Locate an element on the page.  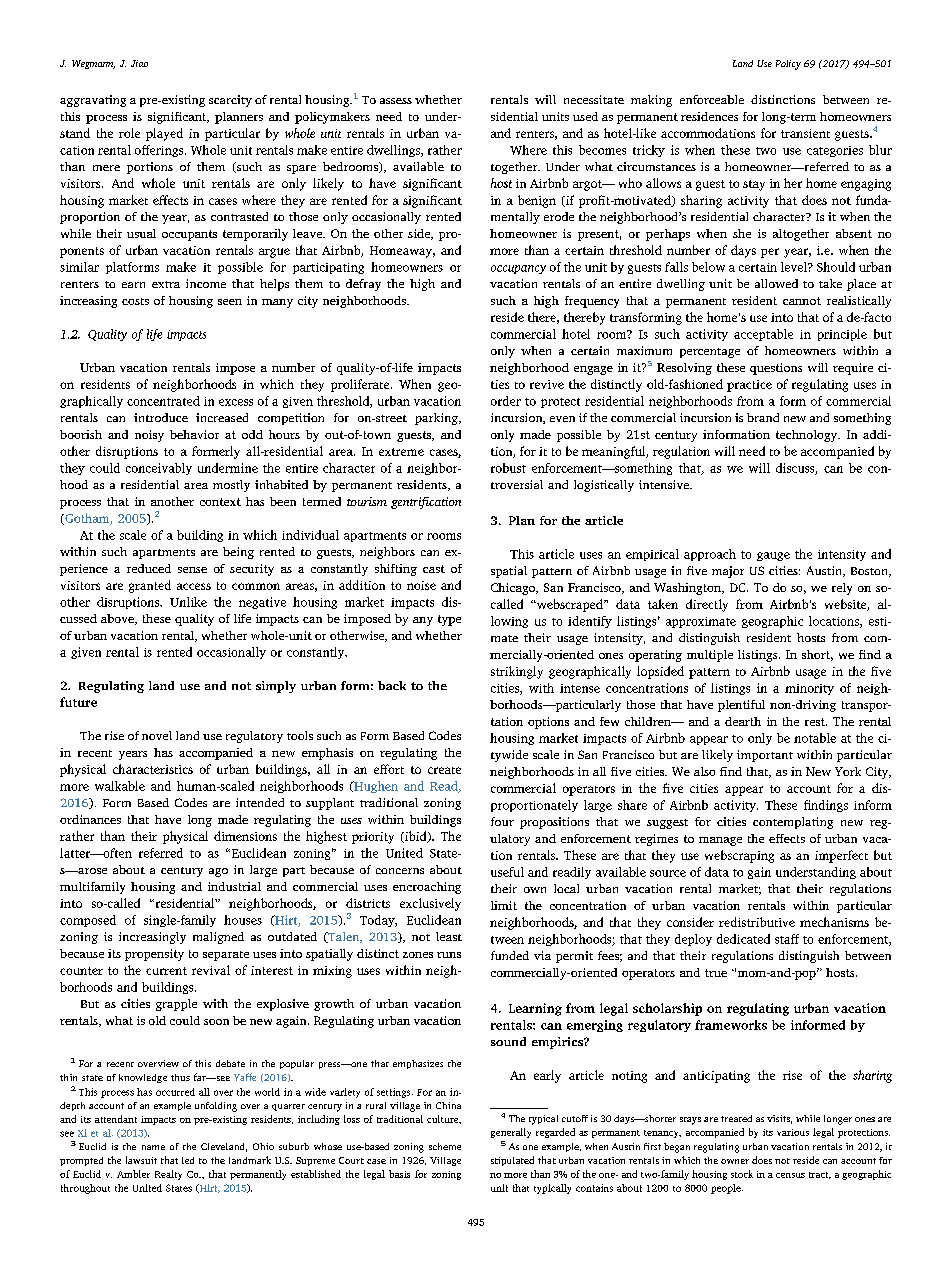
census is located at coordinates (790, 1175).
